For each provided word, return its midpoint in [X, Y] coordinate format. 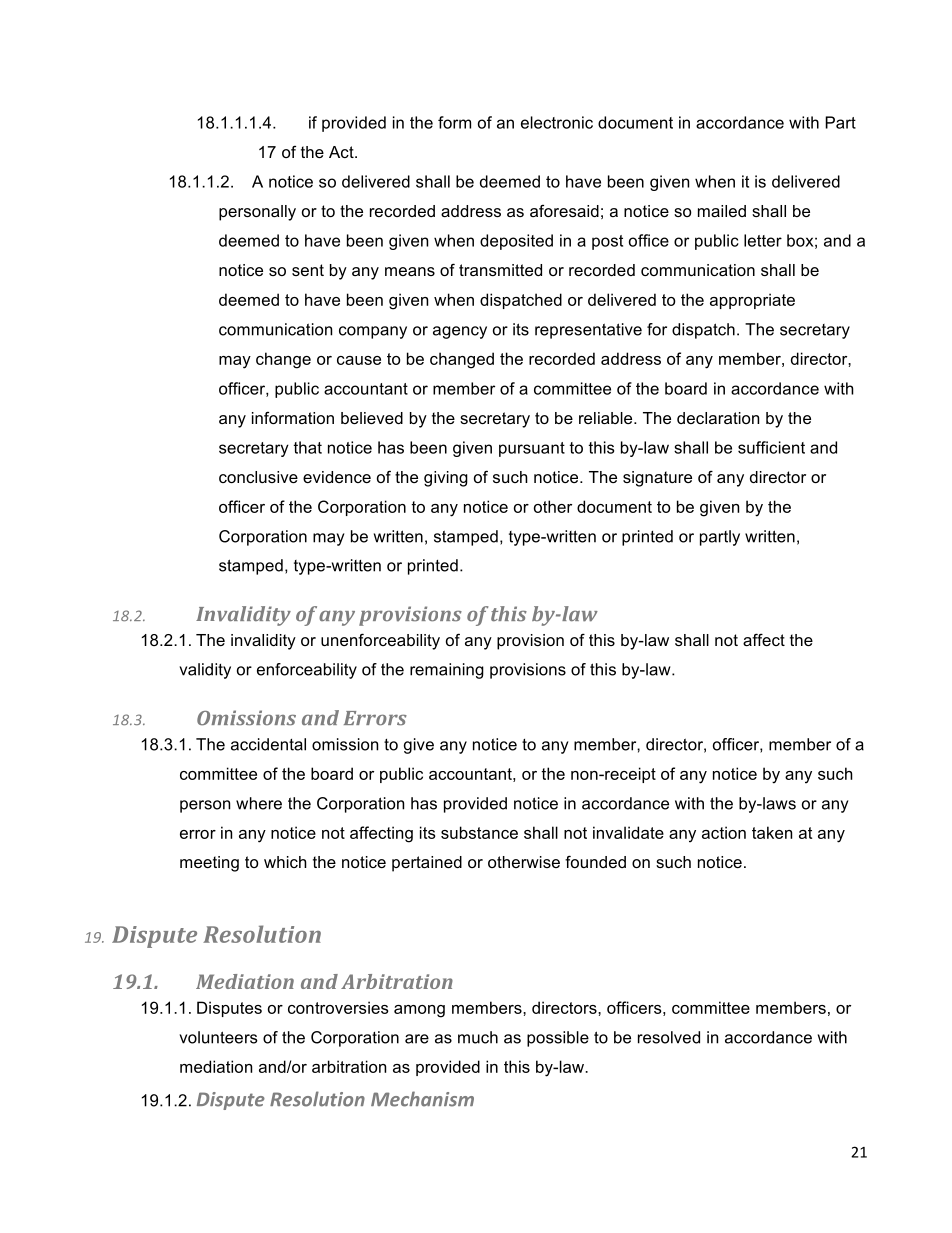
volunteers [218, 1037]
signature [657, 479]
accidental [268, 744]
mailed [722, 211]
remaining [447, 671]
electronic [557, 122]
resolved [669, 1037]
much [478, 1037]
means [410, 271]
